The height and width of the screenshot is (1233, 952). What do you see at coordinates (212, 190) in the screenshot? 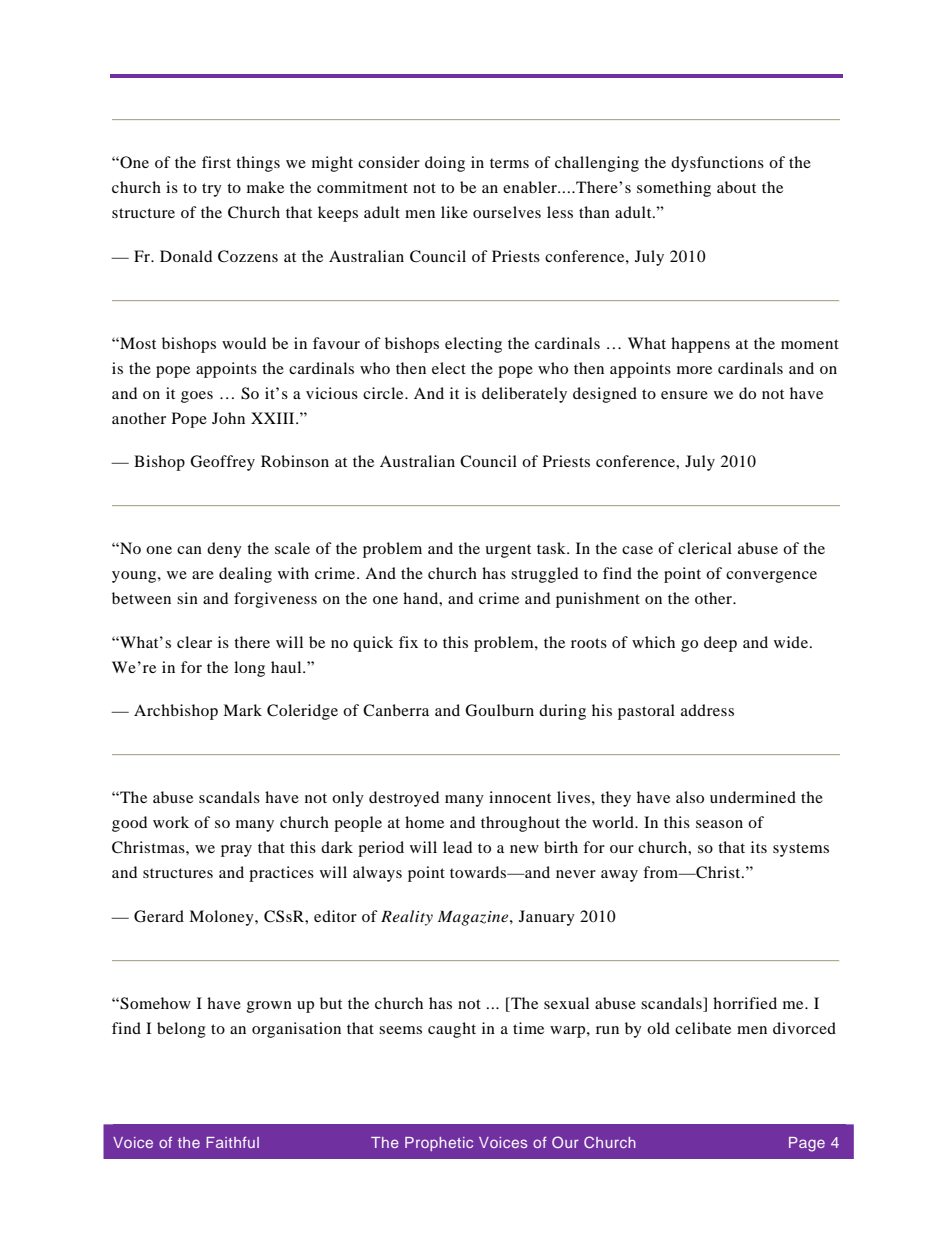
I see `try` at bounding box center [212, 190].
